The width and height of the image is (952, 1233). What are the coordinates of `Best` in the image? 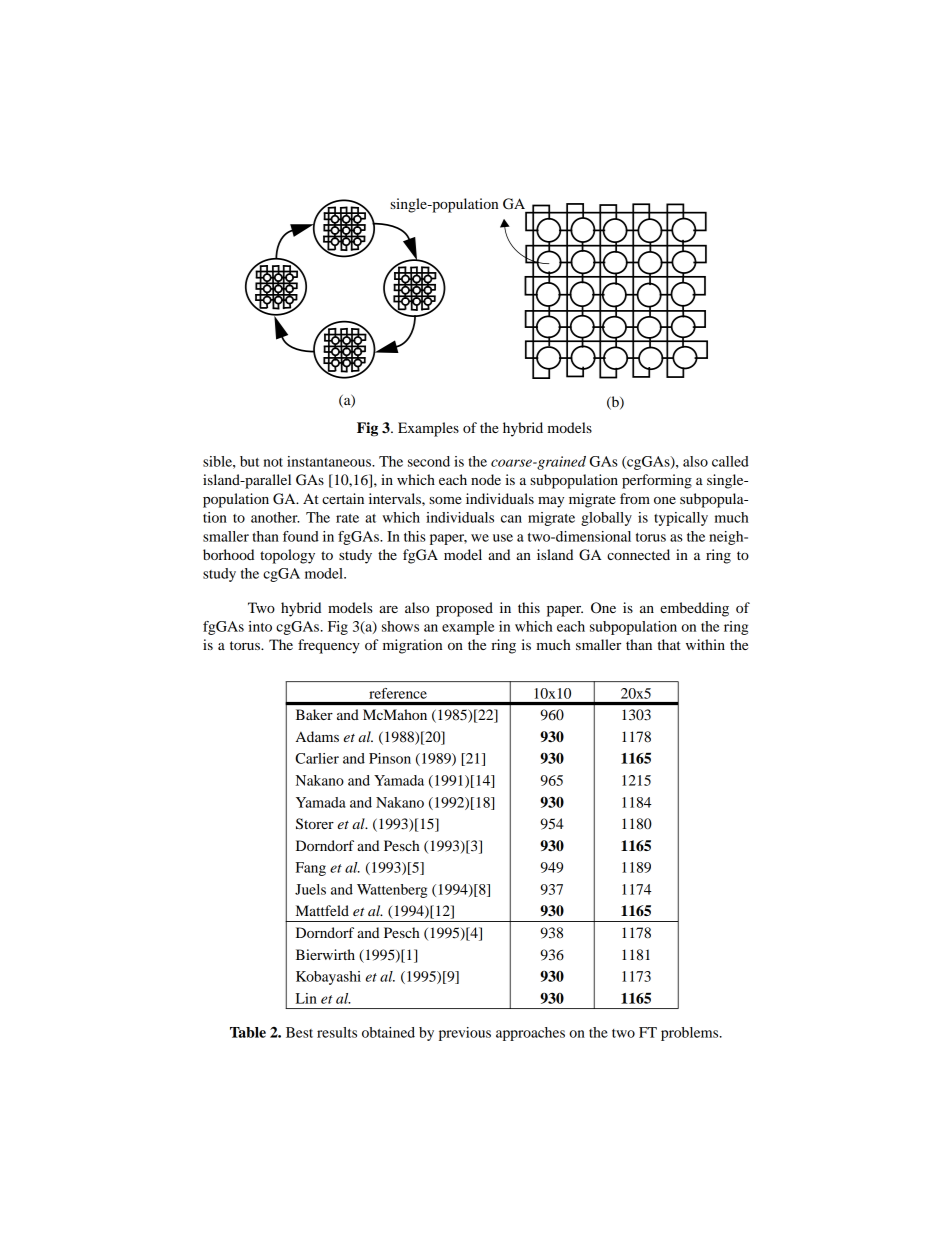 It's located at (299, 1032).
